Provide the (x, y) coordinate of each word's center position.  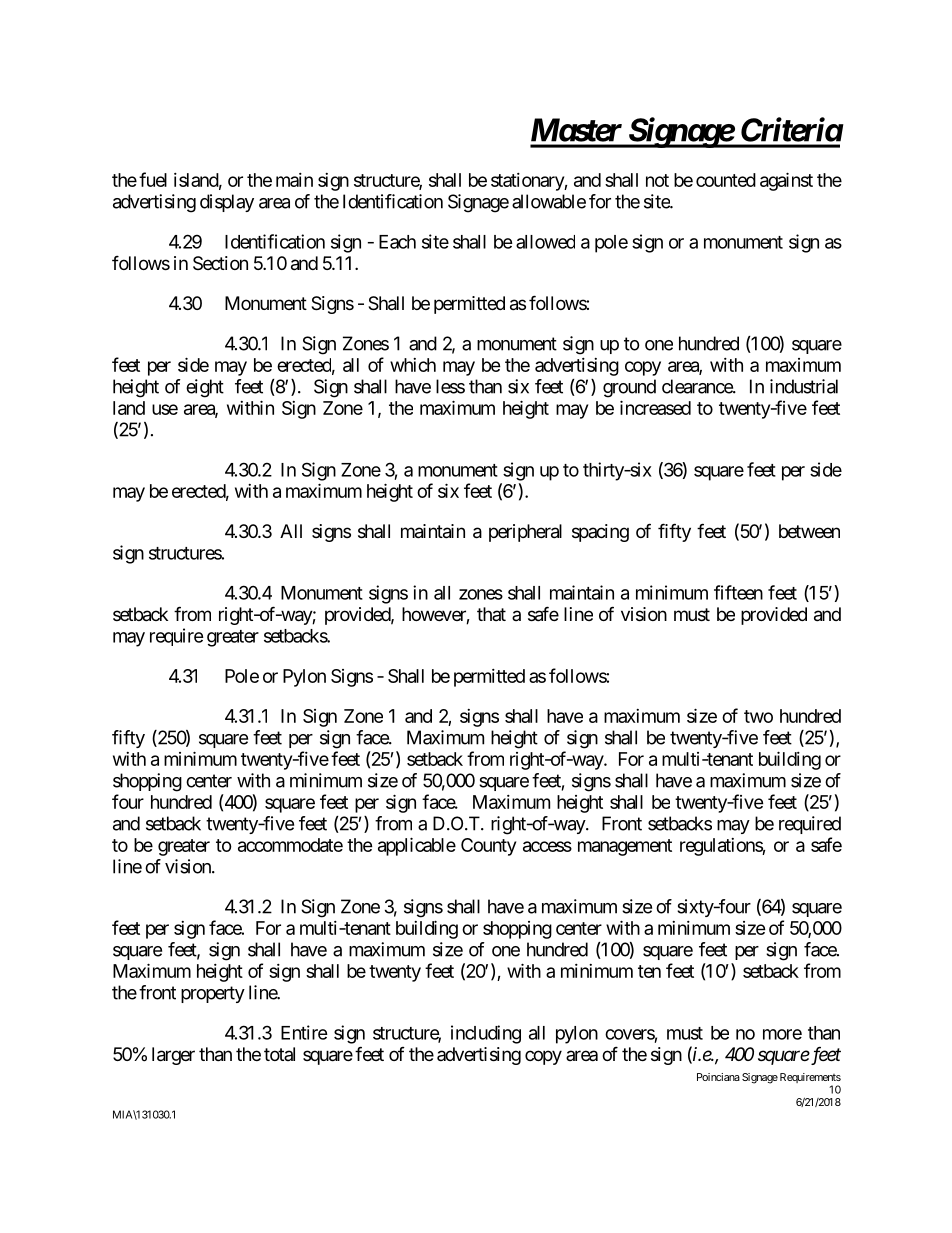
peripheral (525, 533)
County (488, 847)
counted (726, 180)
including (486, 1034)
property (213, 994)
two (758, 716)
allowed (545, 242)
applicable (417, 846)
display (227, 203)
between (809, 531)
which (413, 365)
